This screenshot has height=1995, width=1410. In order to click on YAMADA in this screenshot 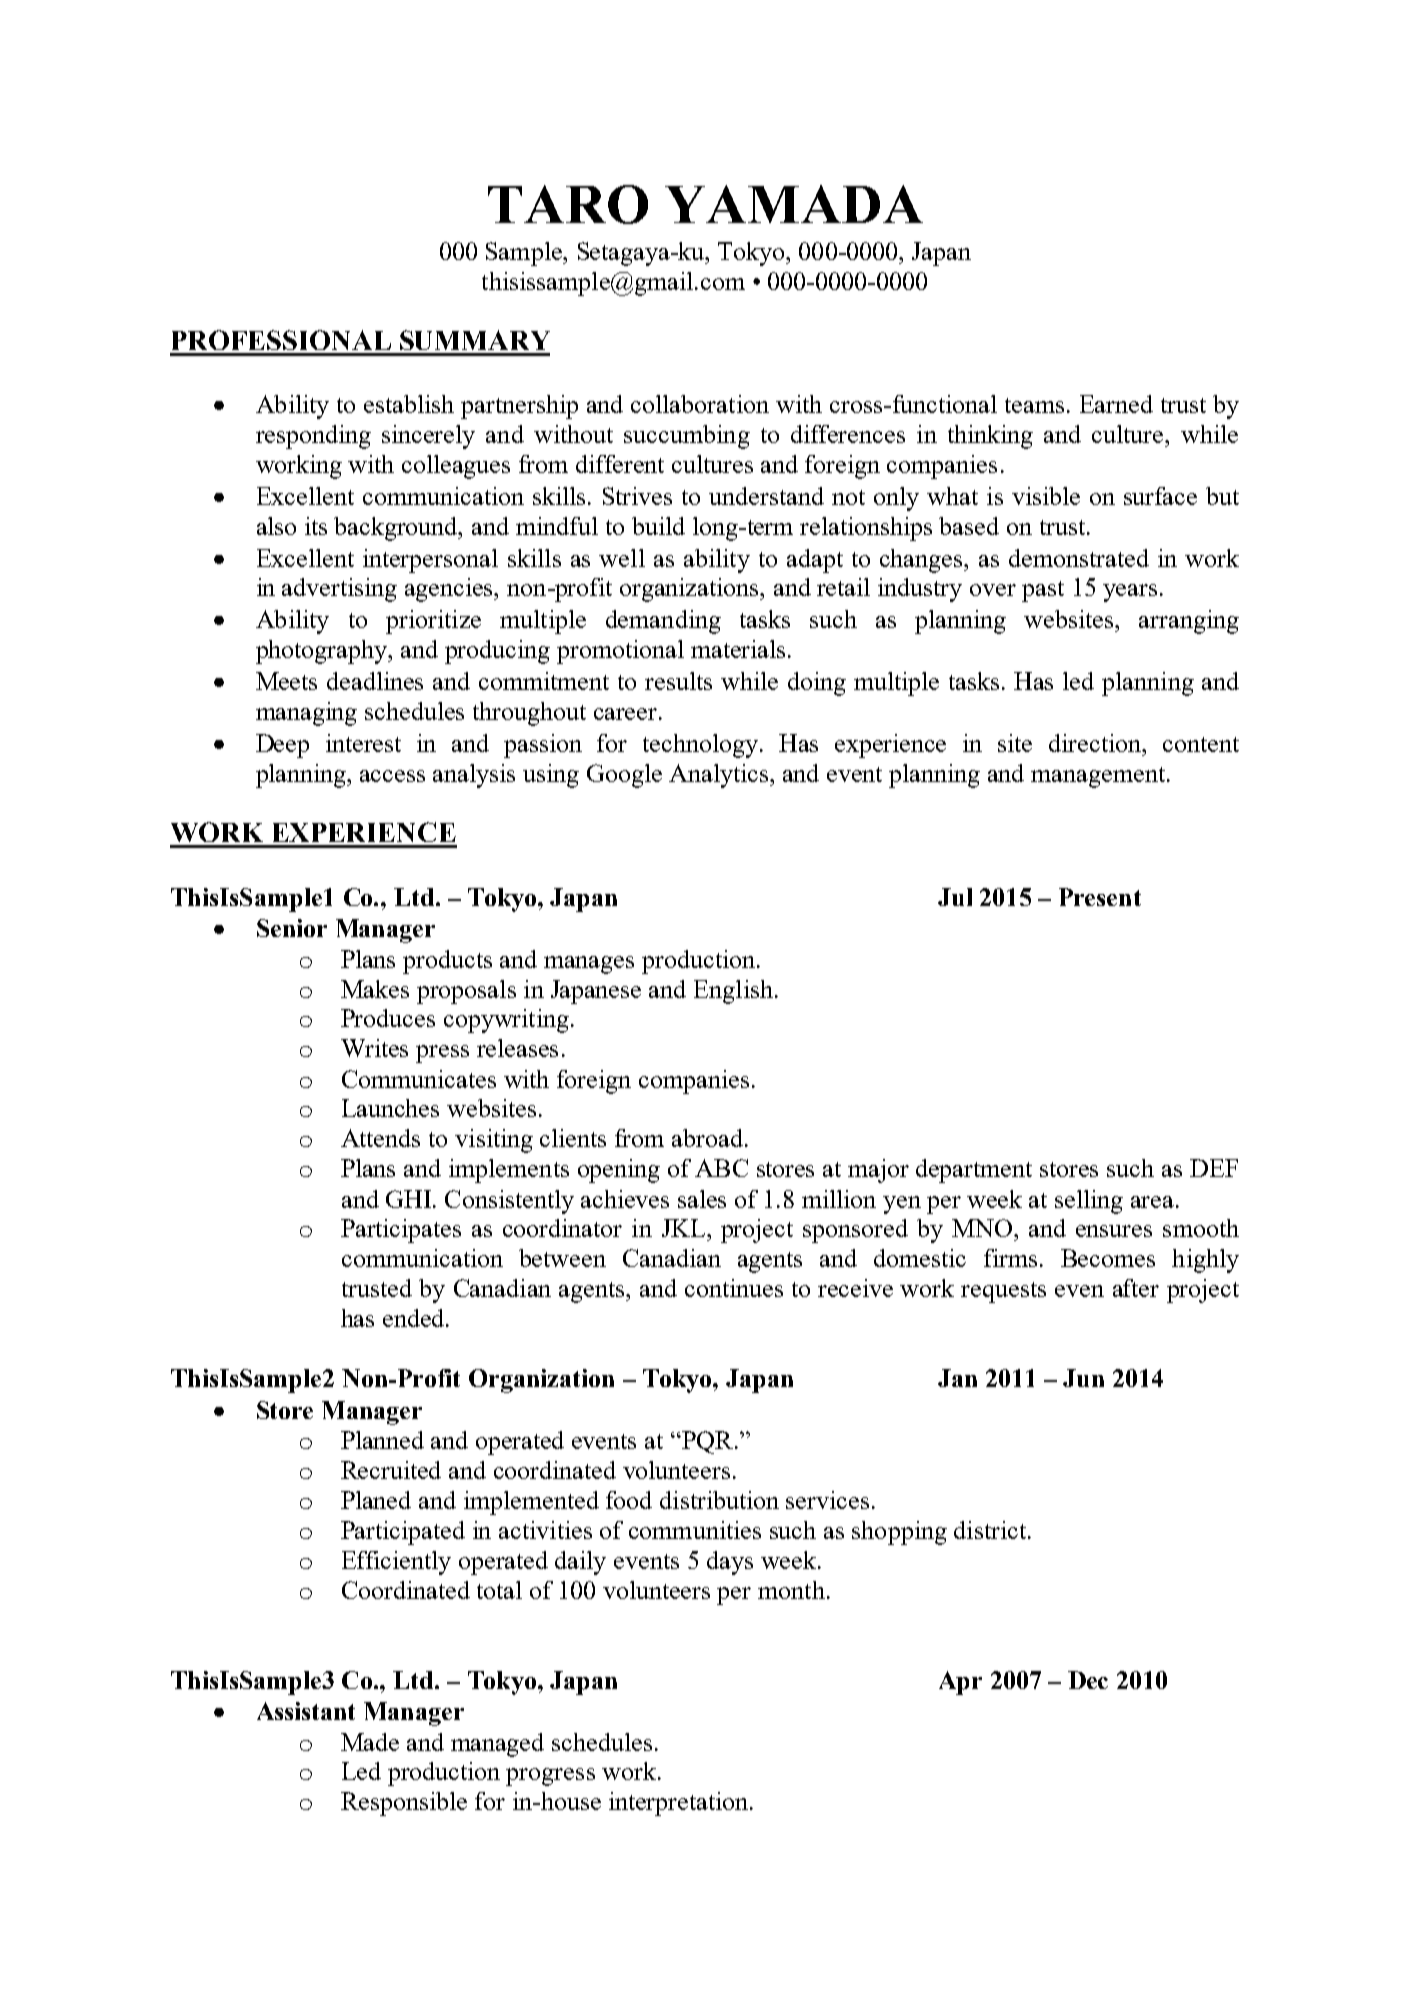, I will do `click(794, 204)`.
